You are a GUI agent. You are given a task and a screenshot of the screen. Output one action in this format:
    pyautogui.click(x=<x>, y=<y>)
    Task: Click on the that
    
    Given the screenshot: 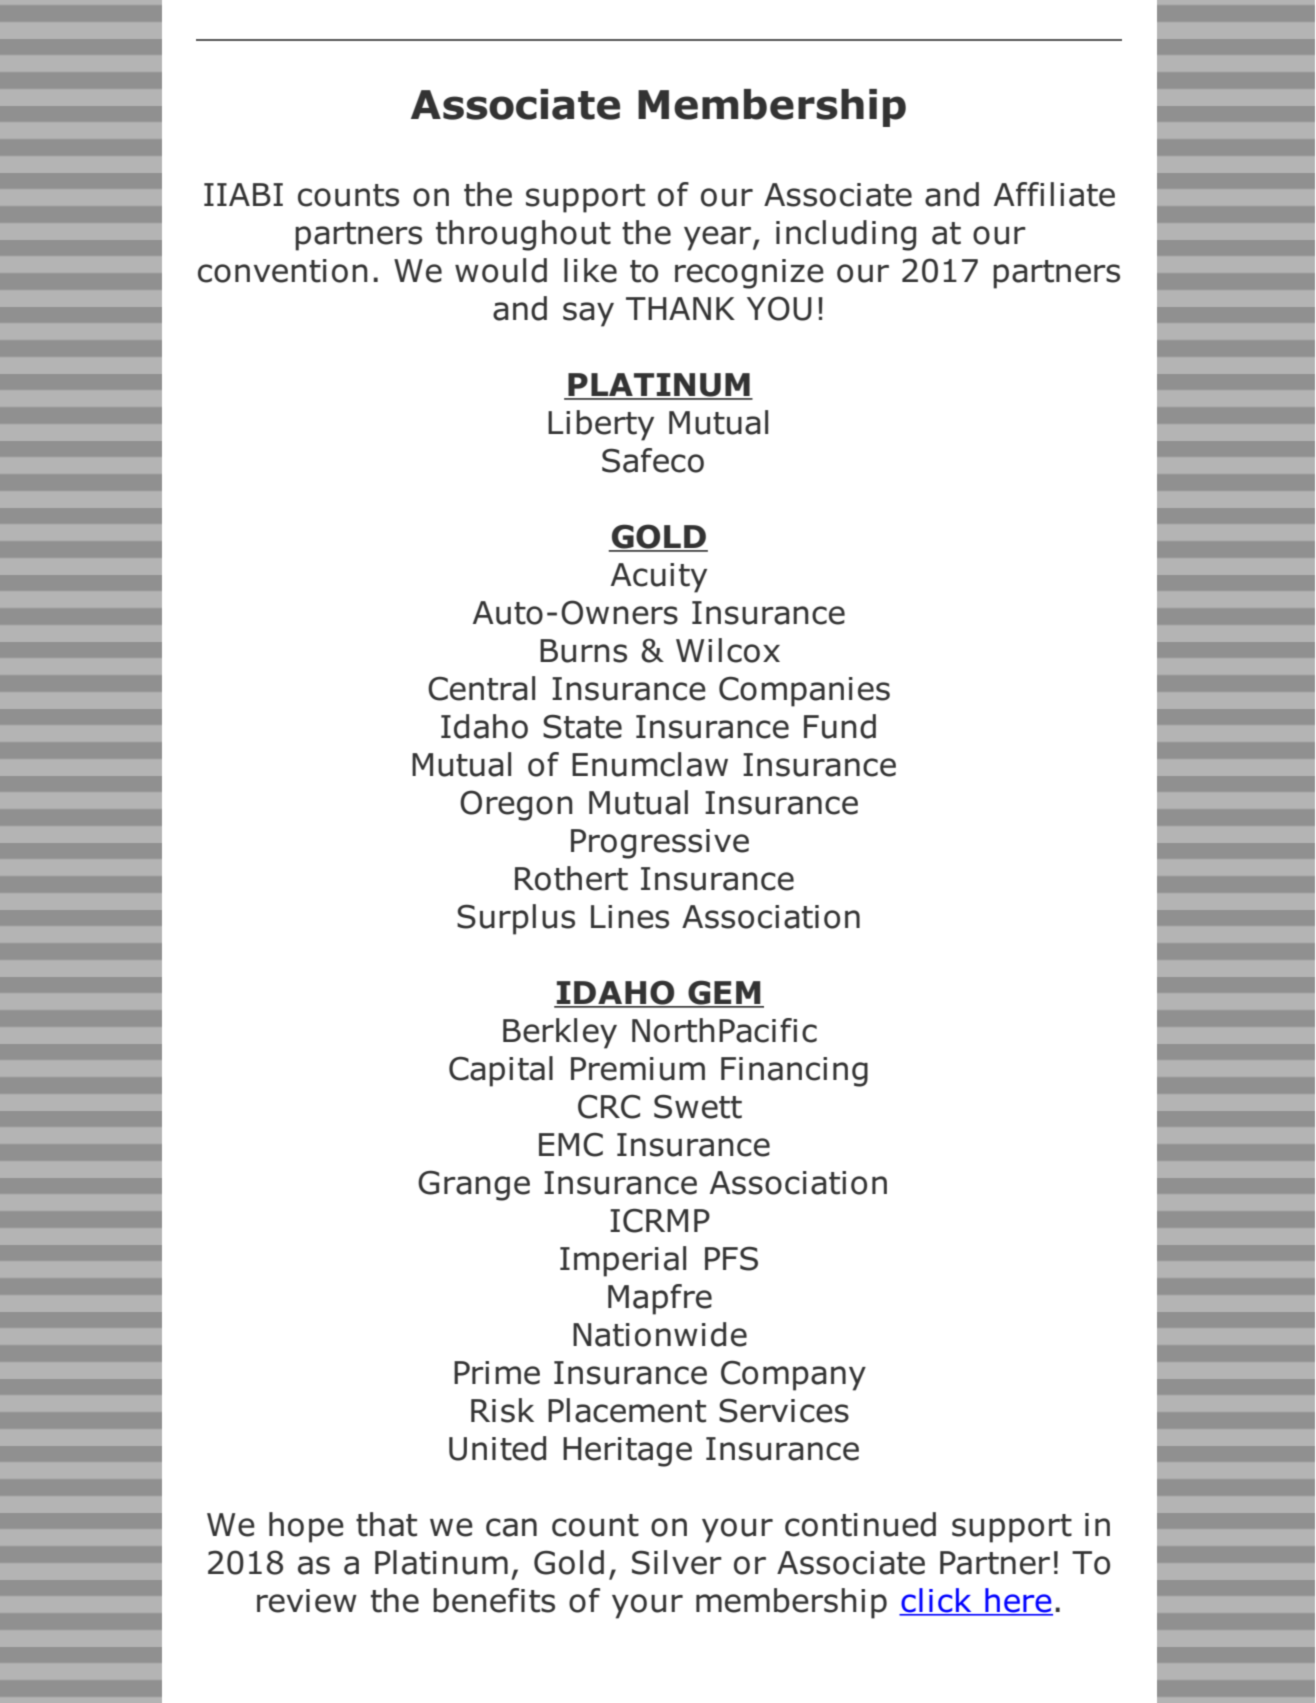 What is the action you would take?
    pyautogui.click(x=386, y=1524)
